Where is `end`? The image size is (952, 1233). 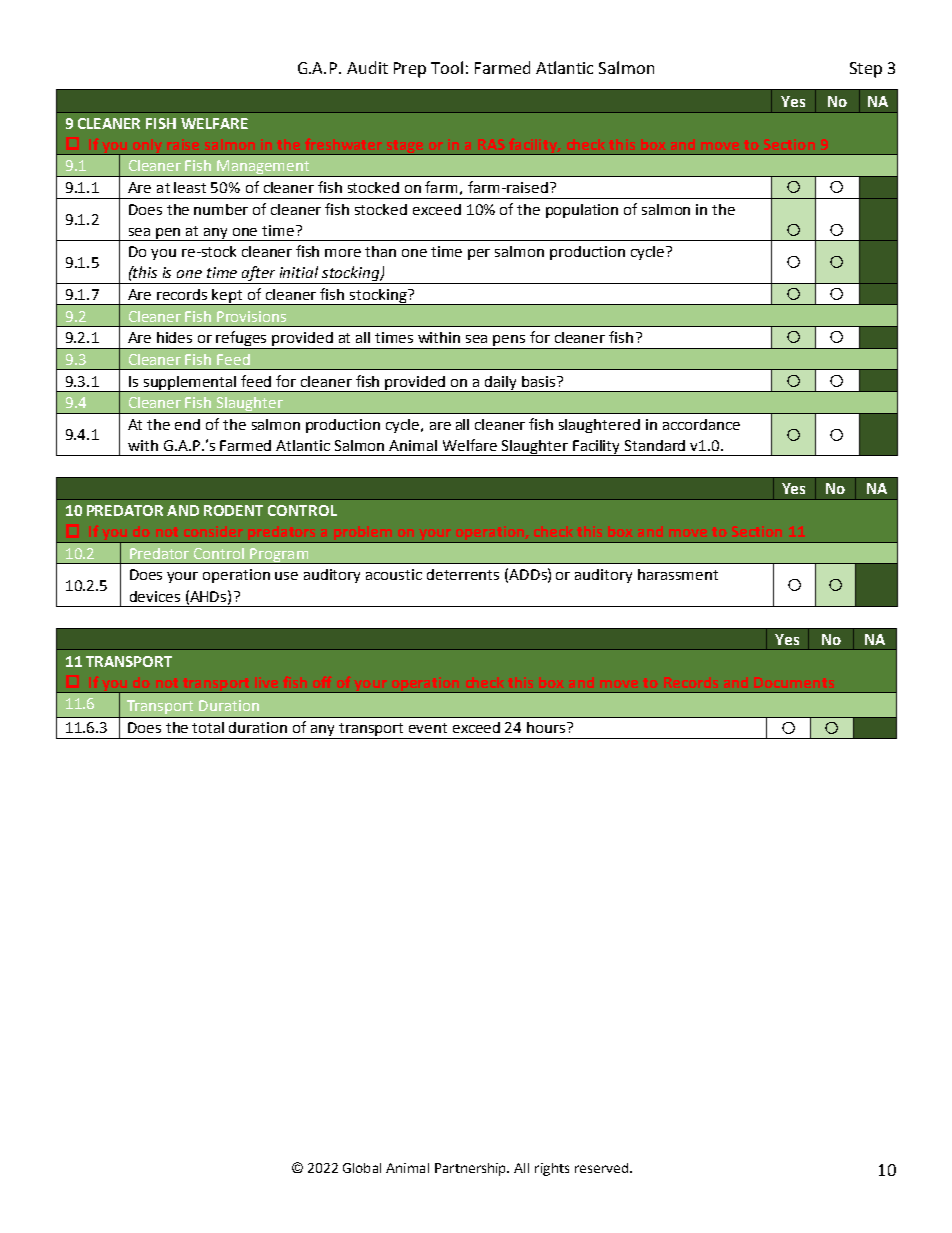
end is located at coordinates (187, 424).
